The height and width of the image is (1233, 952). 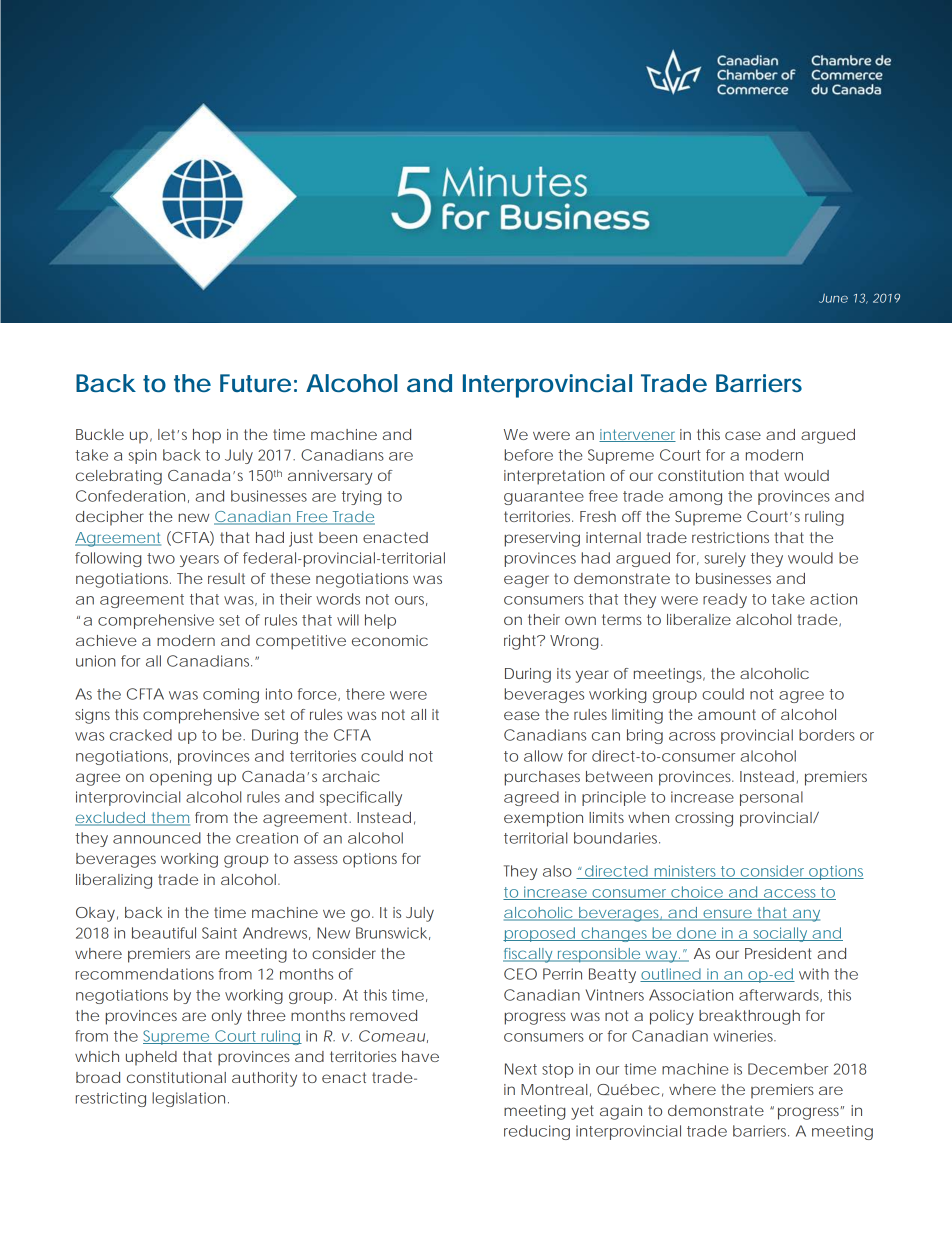 What do you see at coordinates (164, 933) in the image?
I see `beautiful` at bounding box center [164, 933].
